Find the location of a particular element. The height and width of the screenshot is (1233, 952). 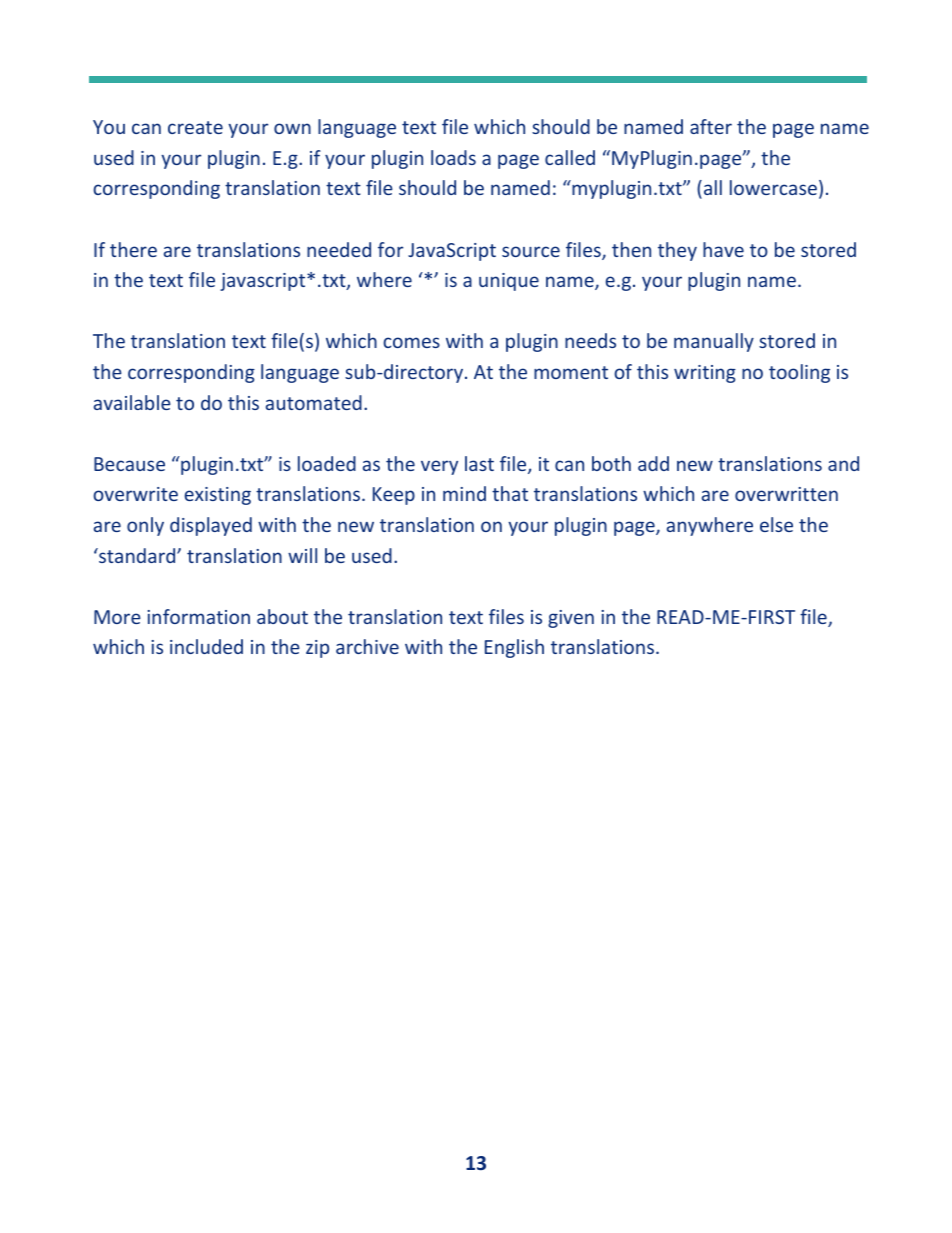

loads is located at coordinates (453, 157).
